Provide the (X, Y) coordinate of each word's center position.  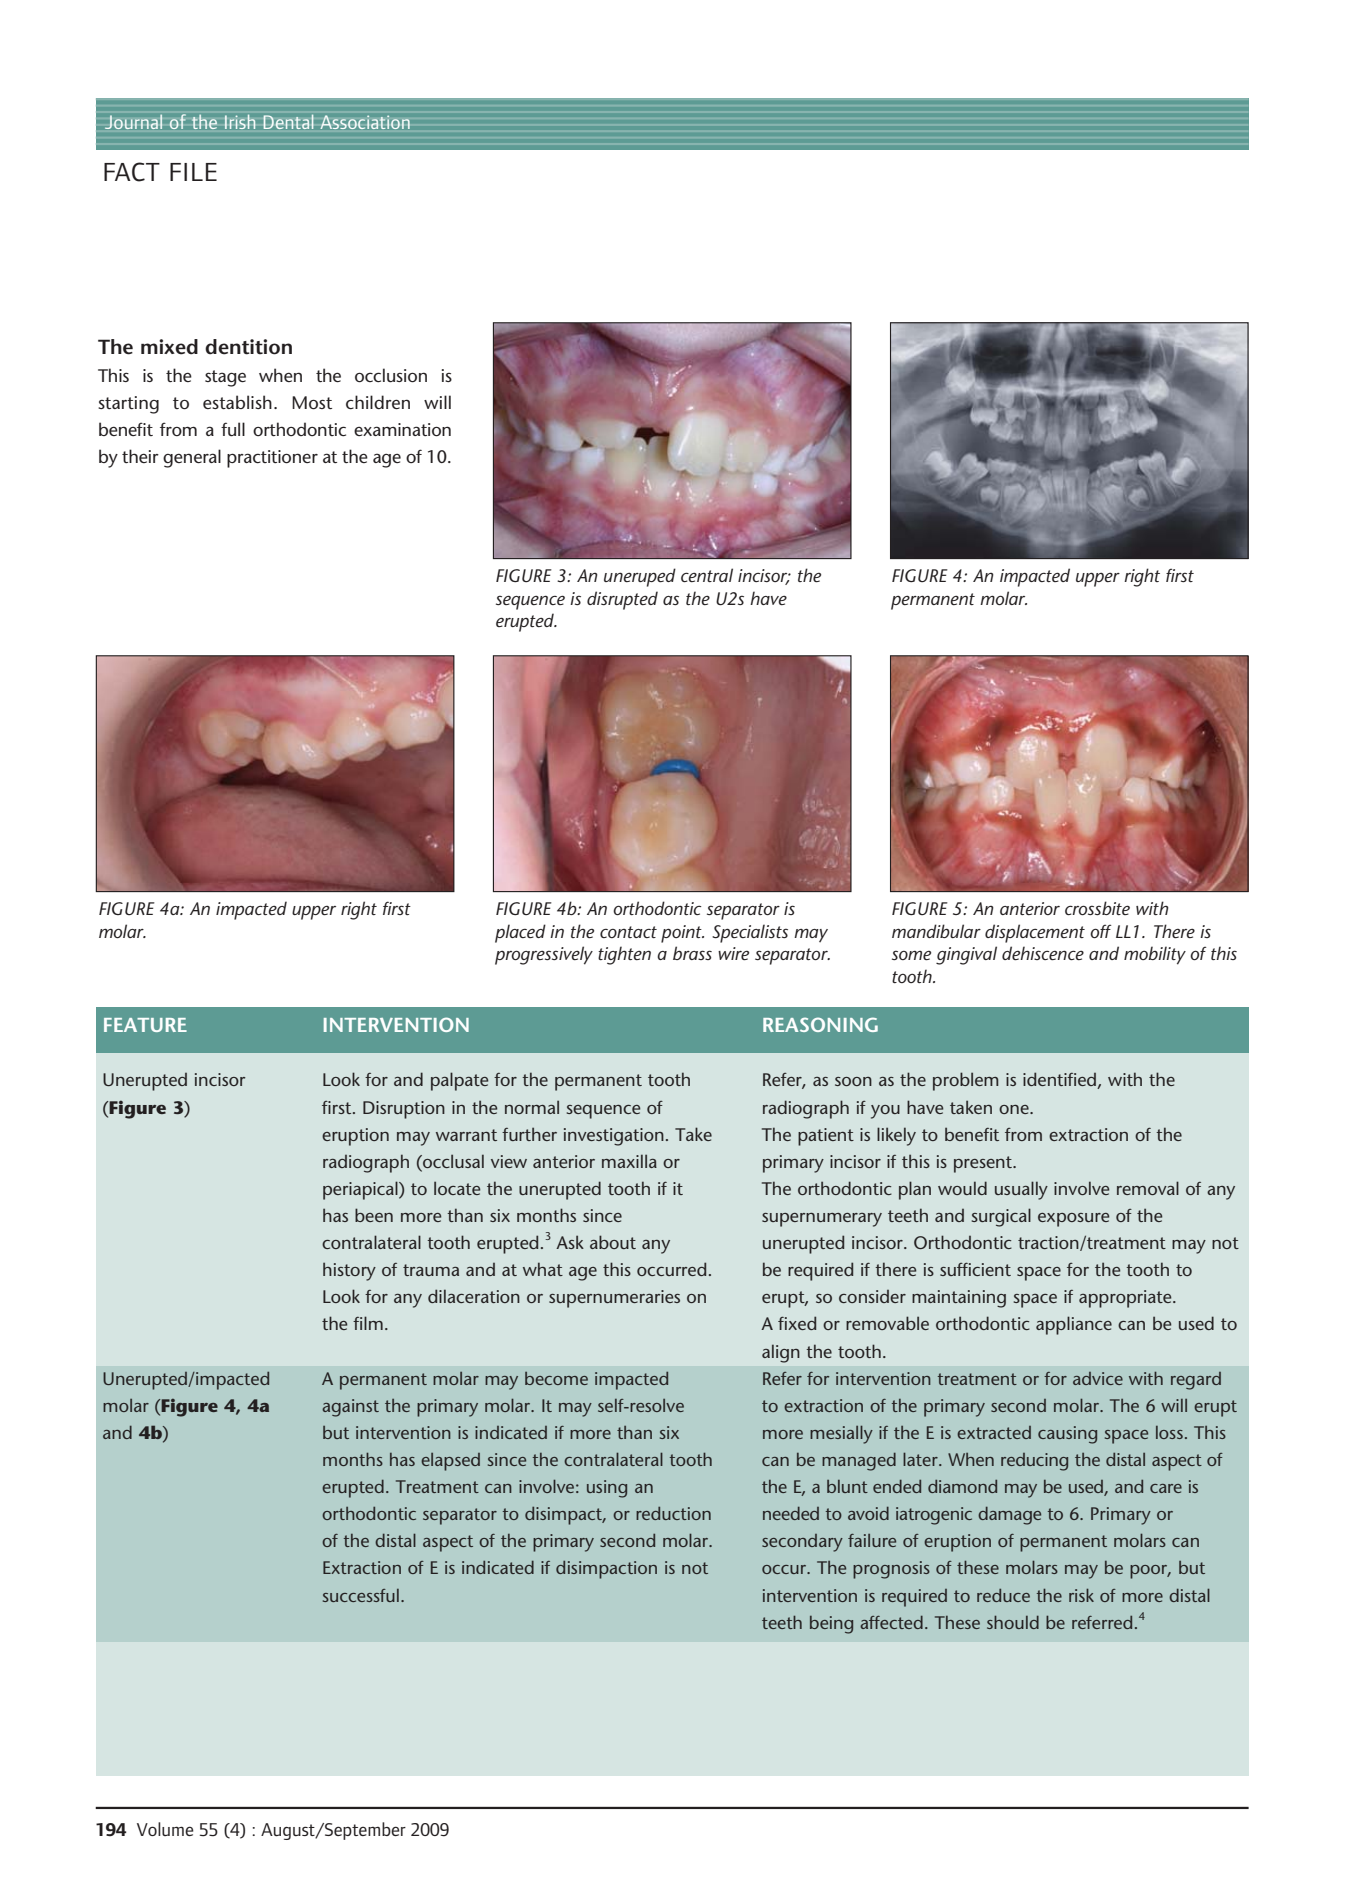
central (707, 575)
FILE (193, 172)
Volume (165, 1829)
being (831, 1625)
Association (365, 122)
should (1013, 1622)
